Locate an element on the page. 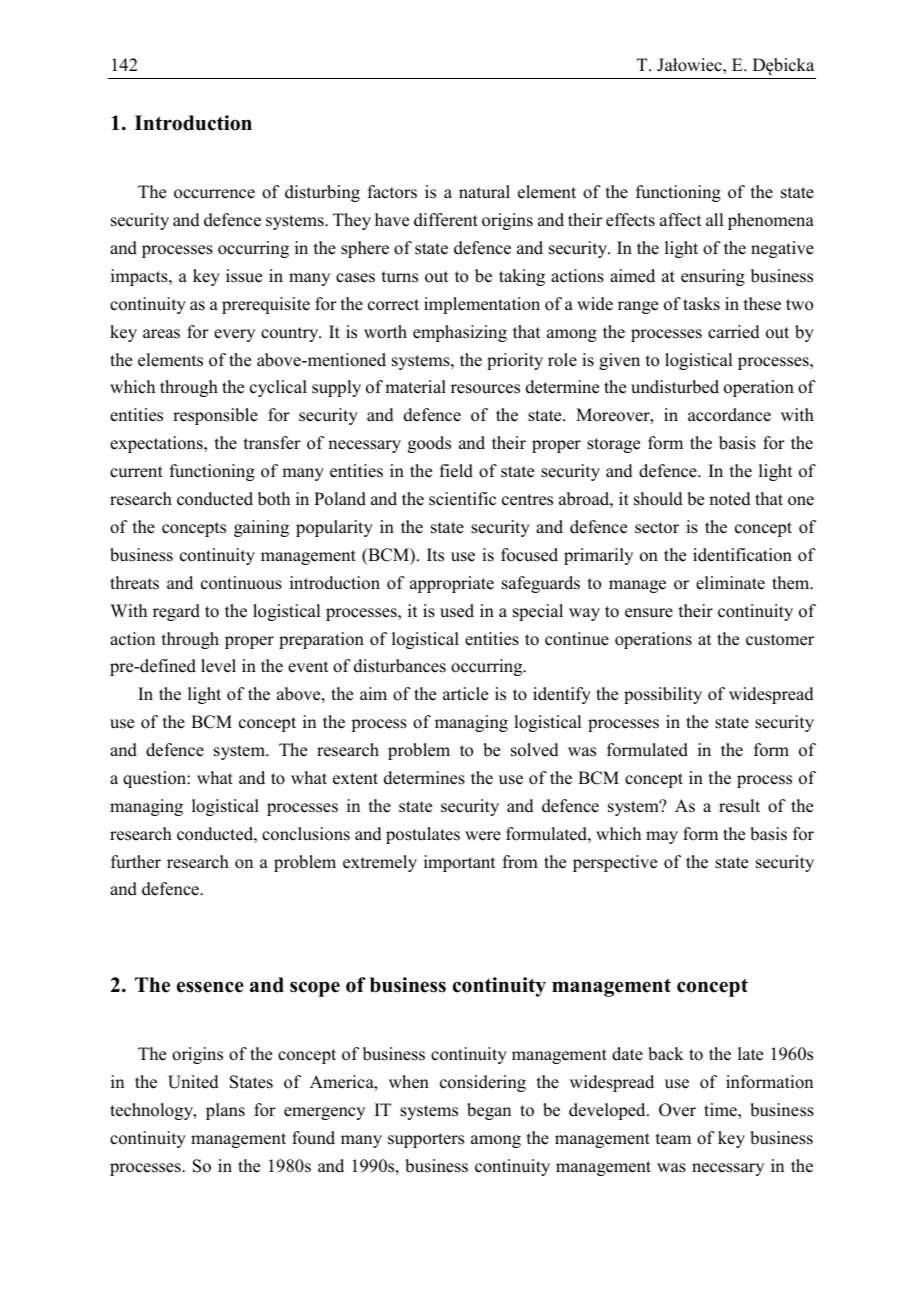 The image size is (924, 1307). result is located at coordinates (739, 806).
